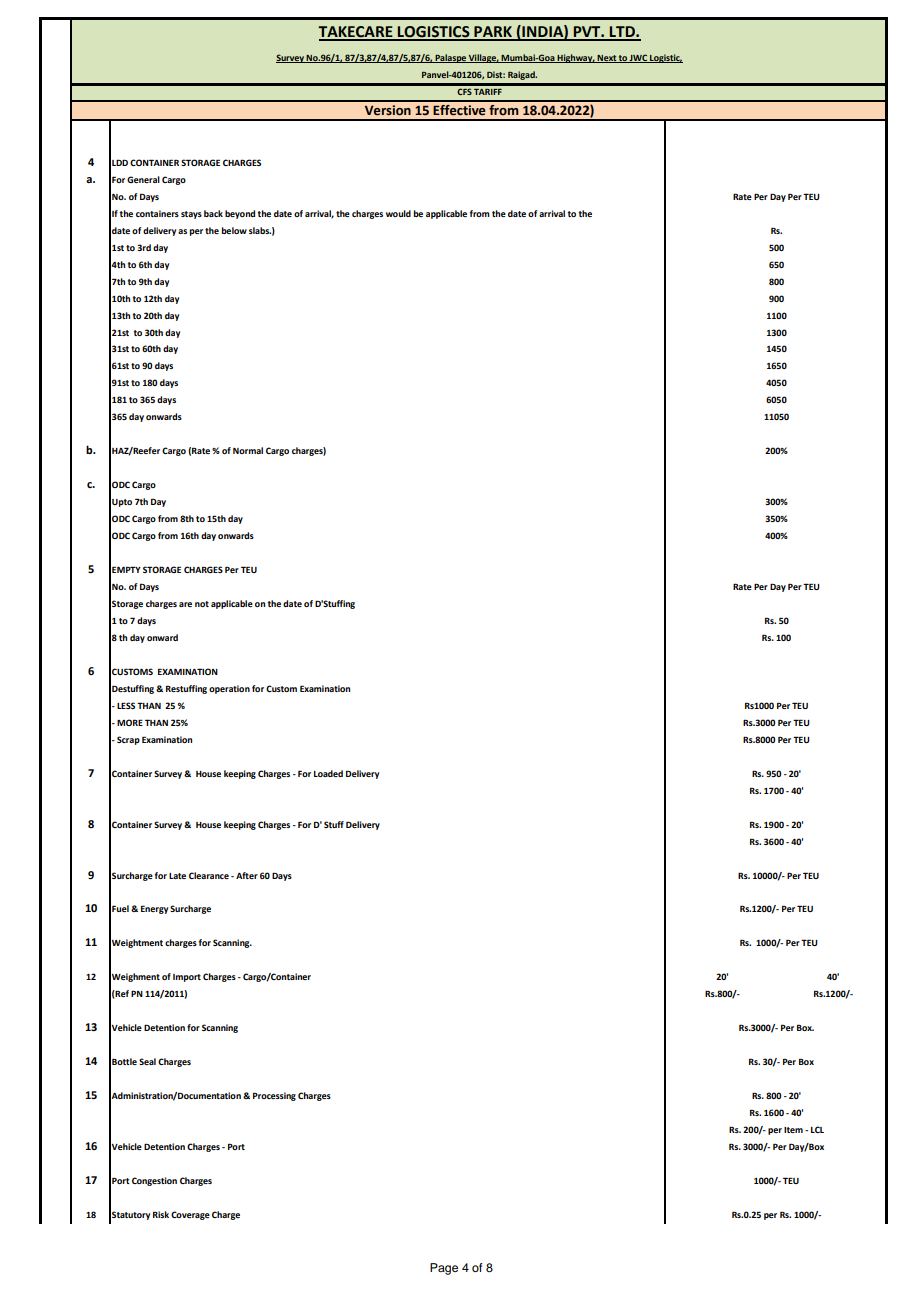 This screenshot has height=1308, width=924. What do you see at coordinates (190, 1215) in the screenshot?
I see `Coverage` at bounding box center [190, 1215].
